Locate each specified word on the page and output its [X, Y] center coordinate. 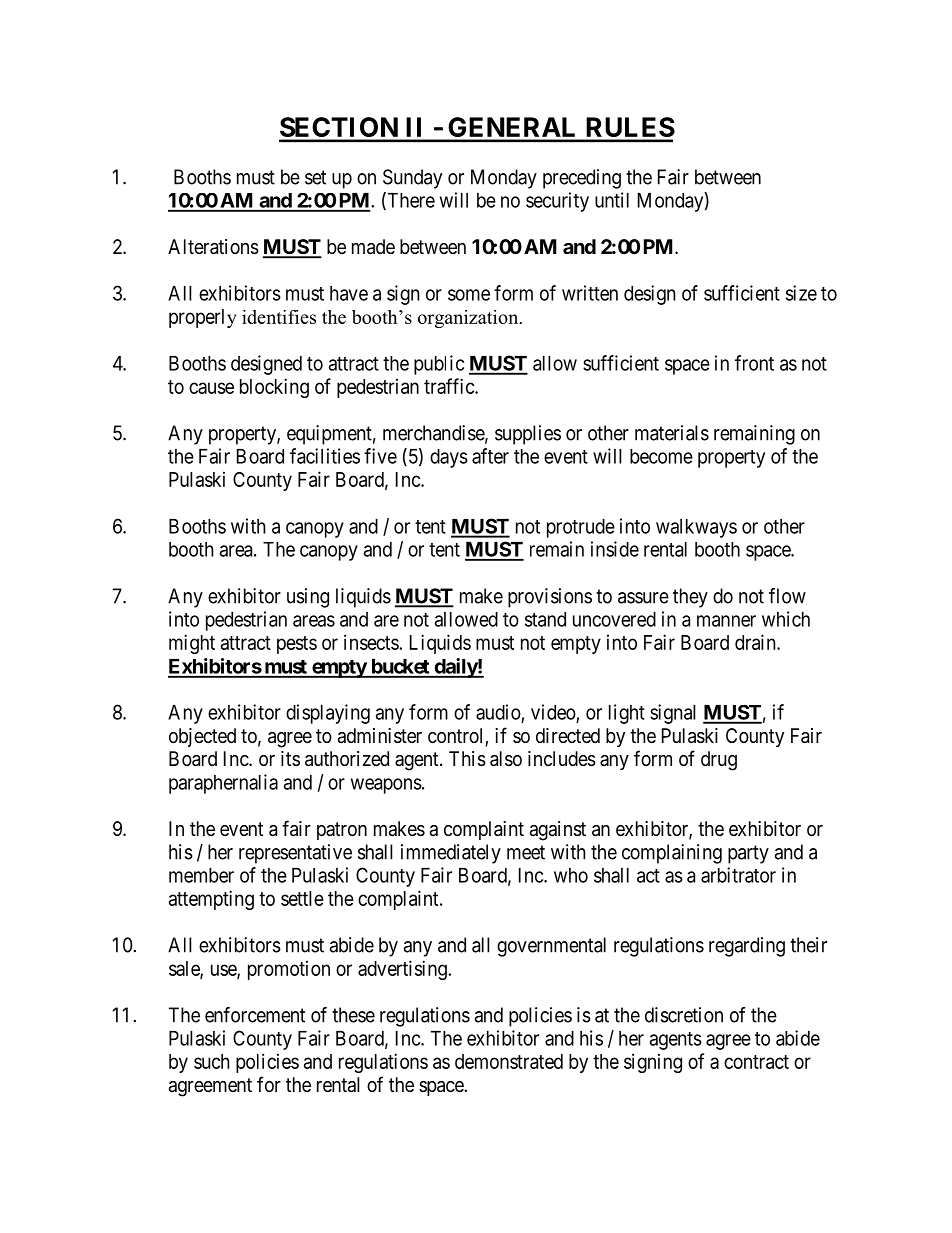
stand [545, 619]
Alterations [213, 247]
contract [756, 1062]
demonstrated [509, 1061]
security [557, 202]
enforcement [255, 1015]
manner [726, 621]
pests [297, 645]
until [612, 200]
